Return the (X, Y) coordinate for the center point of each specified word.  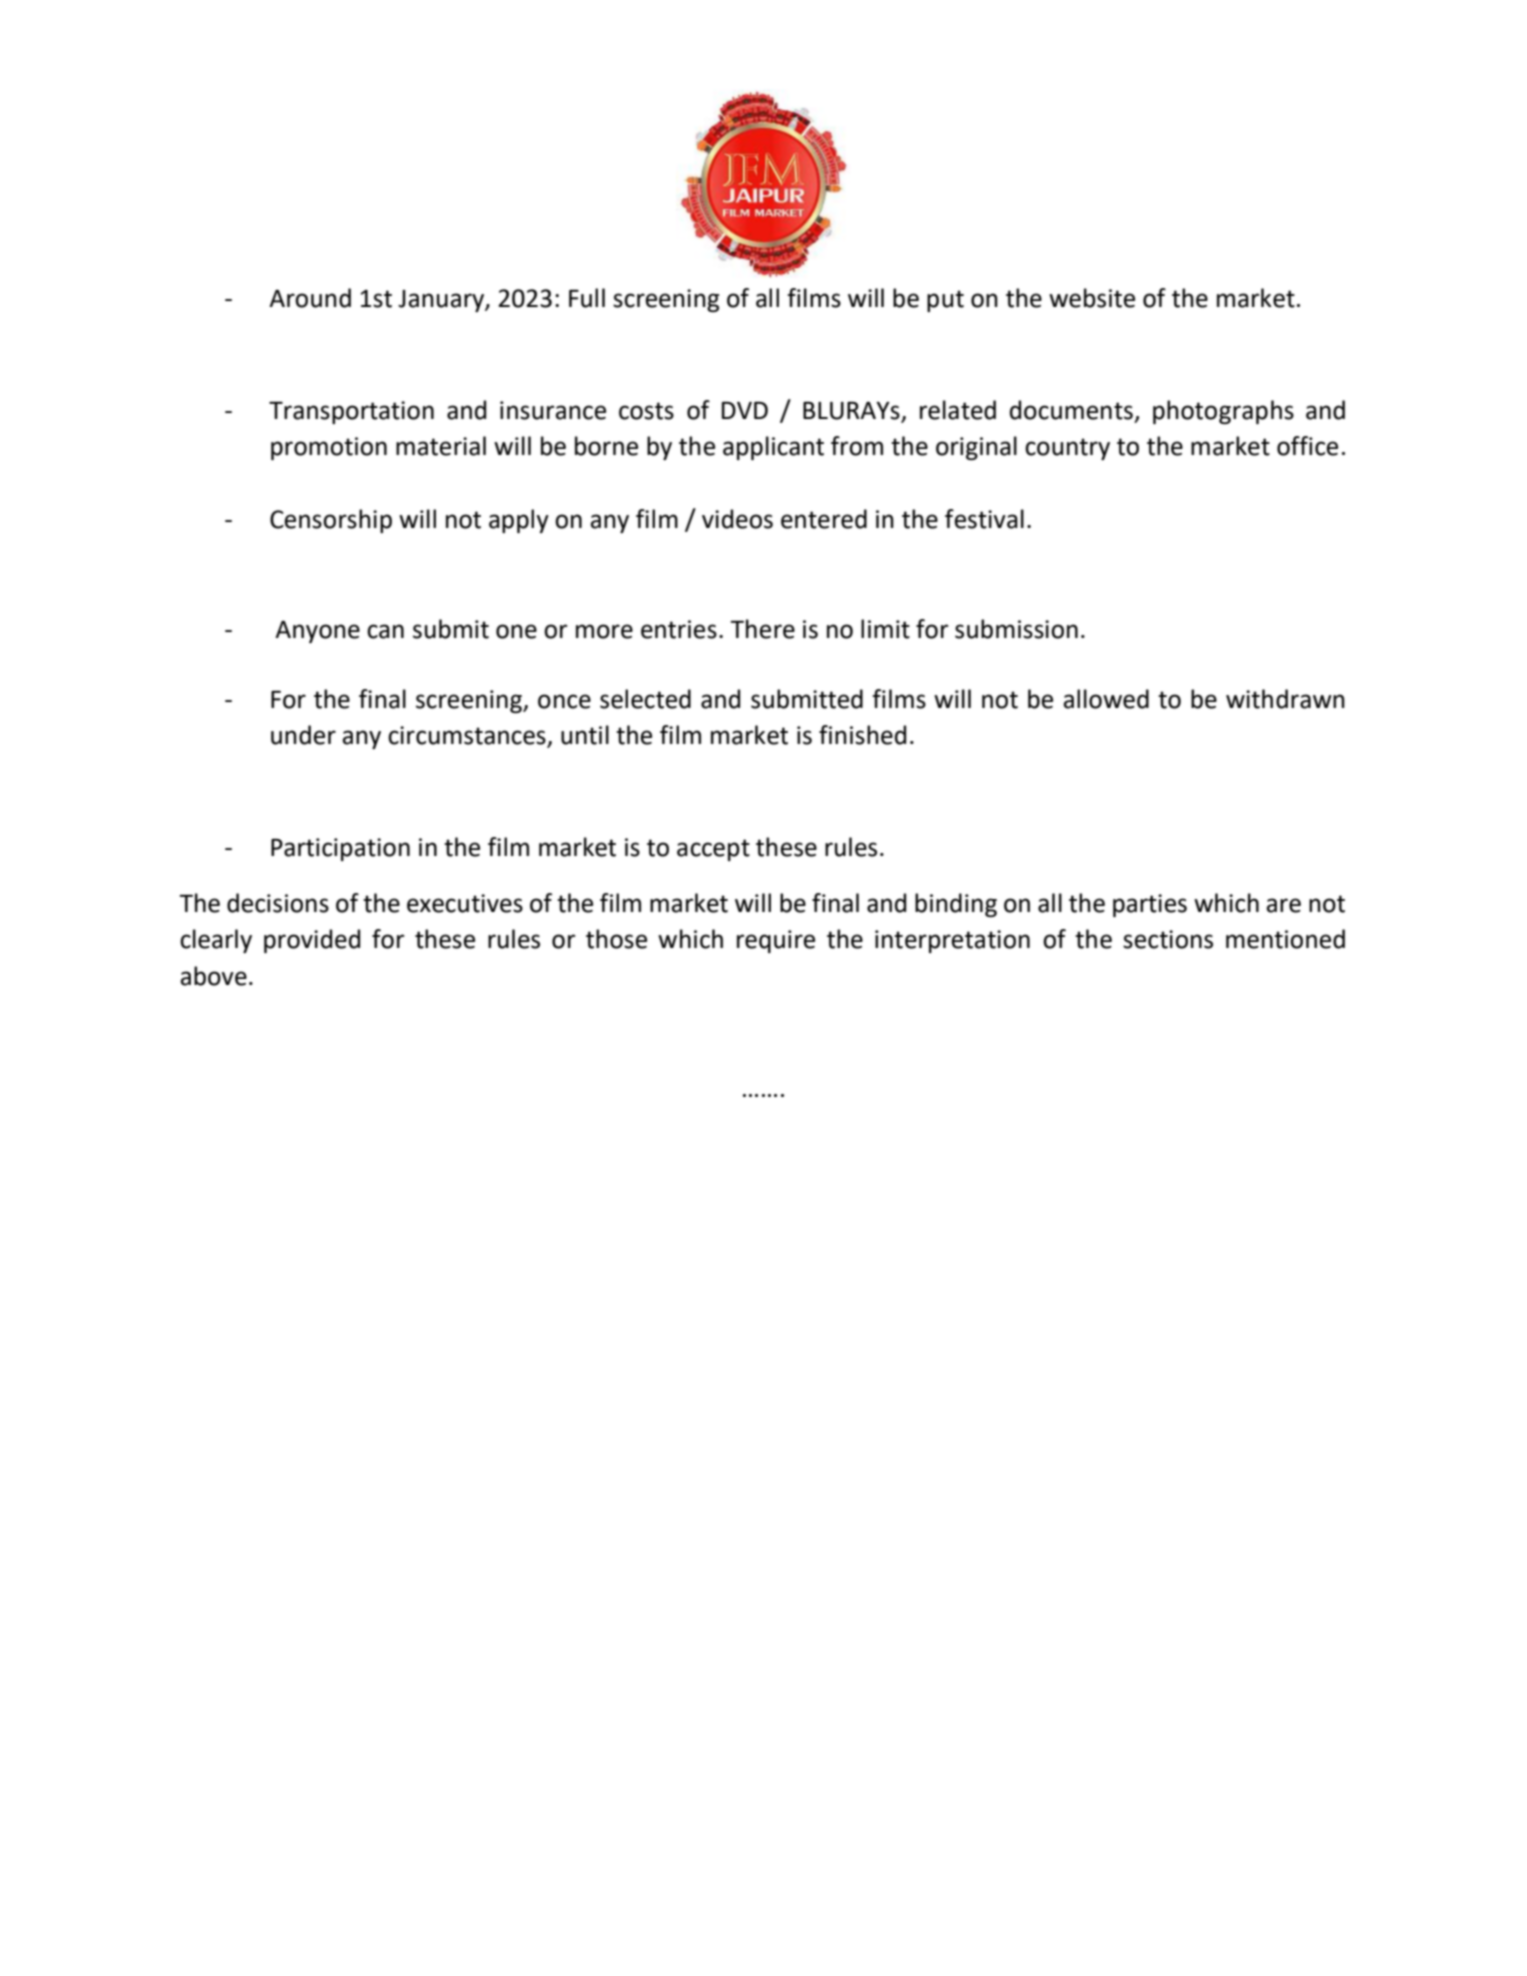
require (776, 941)
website (1092, 298)
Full (587, 298)
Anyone (317, 632)
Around (310, 298)
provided (312, 941)
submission (1016, 629)
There (762, 629)
